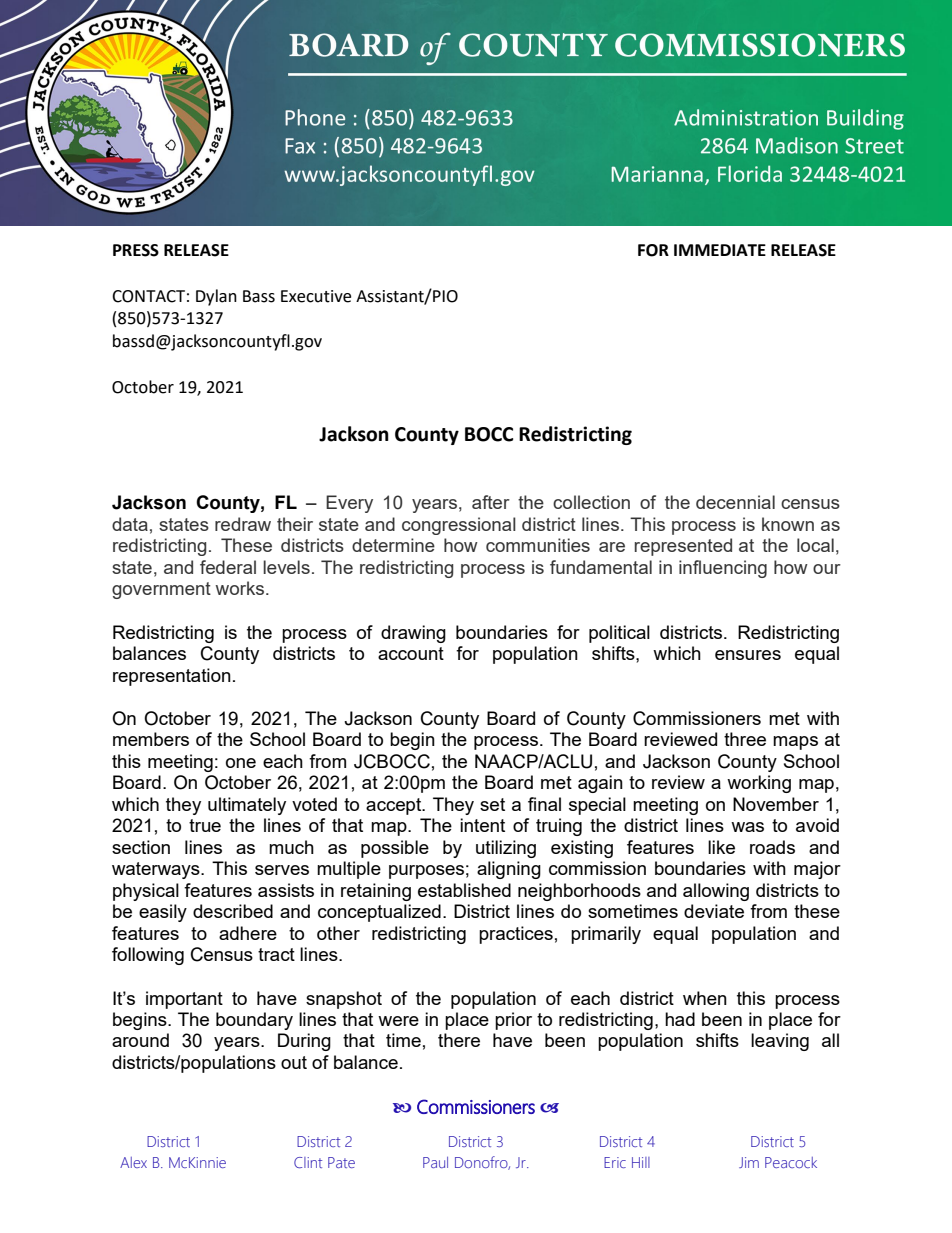 The image size is (952, 1233). Describe the element at coordinates (172, 677) in the screenshot. I see `representation` at that location.
